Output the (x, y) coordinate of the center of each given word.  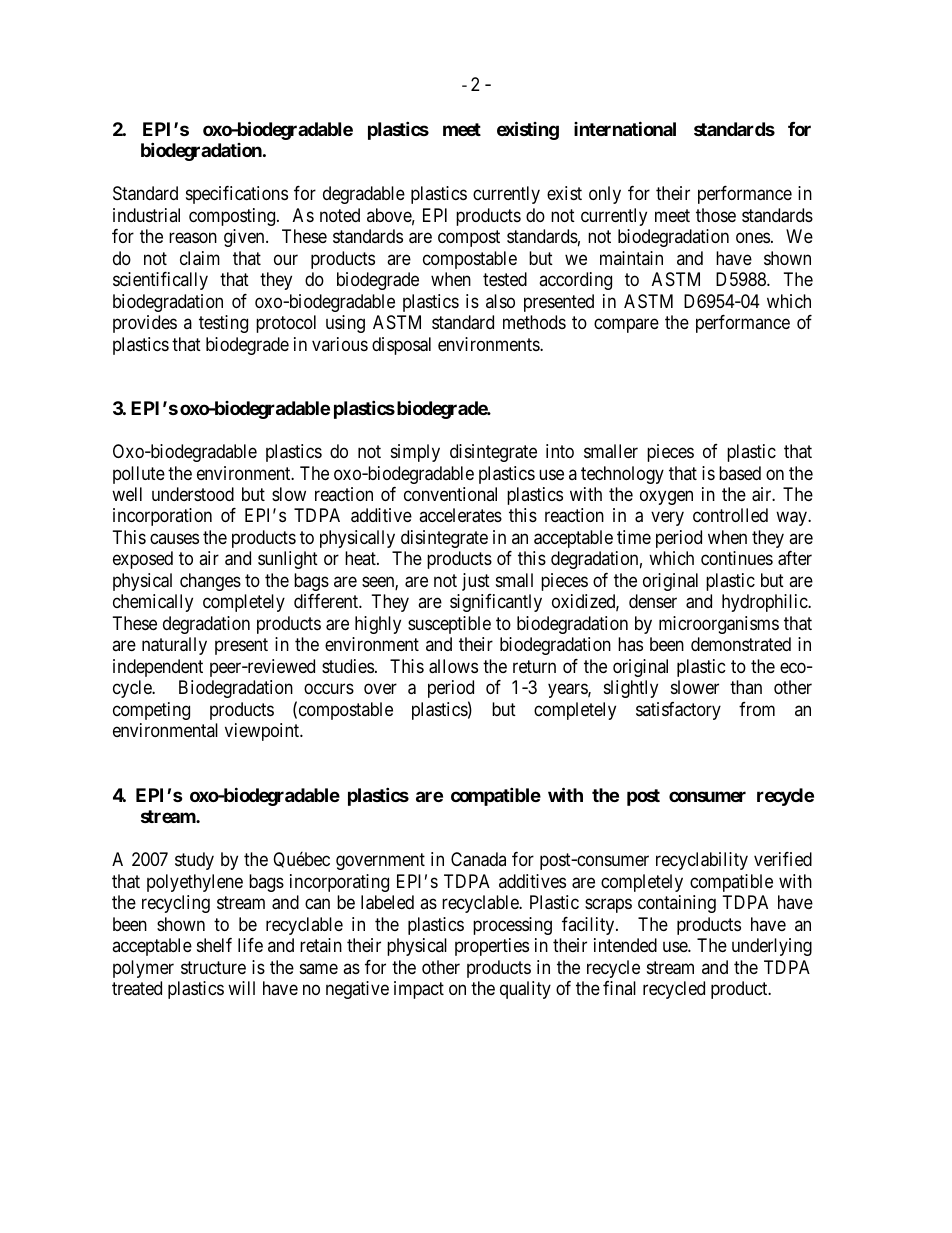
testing (223, 324)
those (716, 215)
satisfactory (678, 711)
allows (453, 666)
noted (340, 215)
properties (492, 947)
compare (626, 326)
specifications (237, 195)
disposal (401, 346)
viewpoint (263, 732)
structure (213, 967)
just (476, 582)
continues (737, 558)
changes (210, 582)
